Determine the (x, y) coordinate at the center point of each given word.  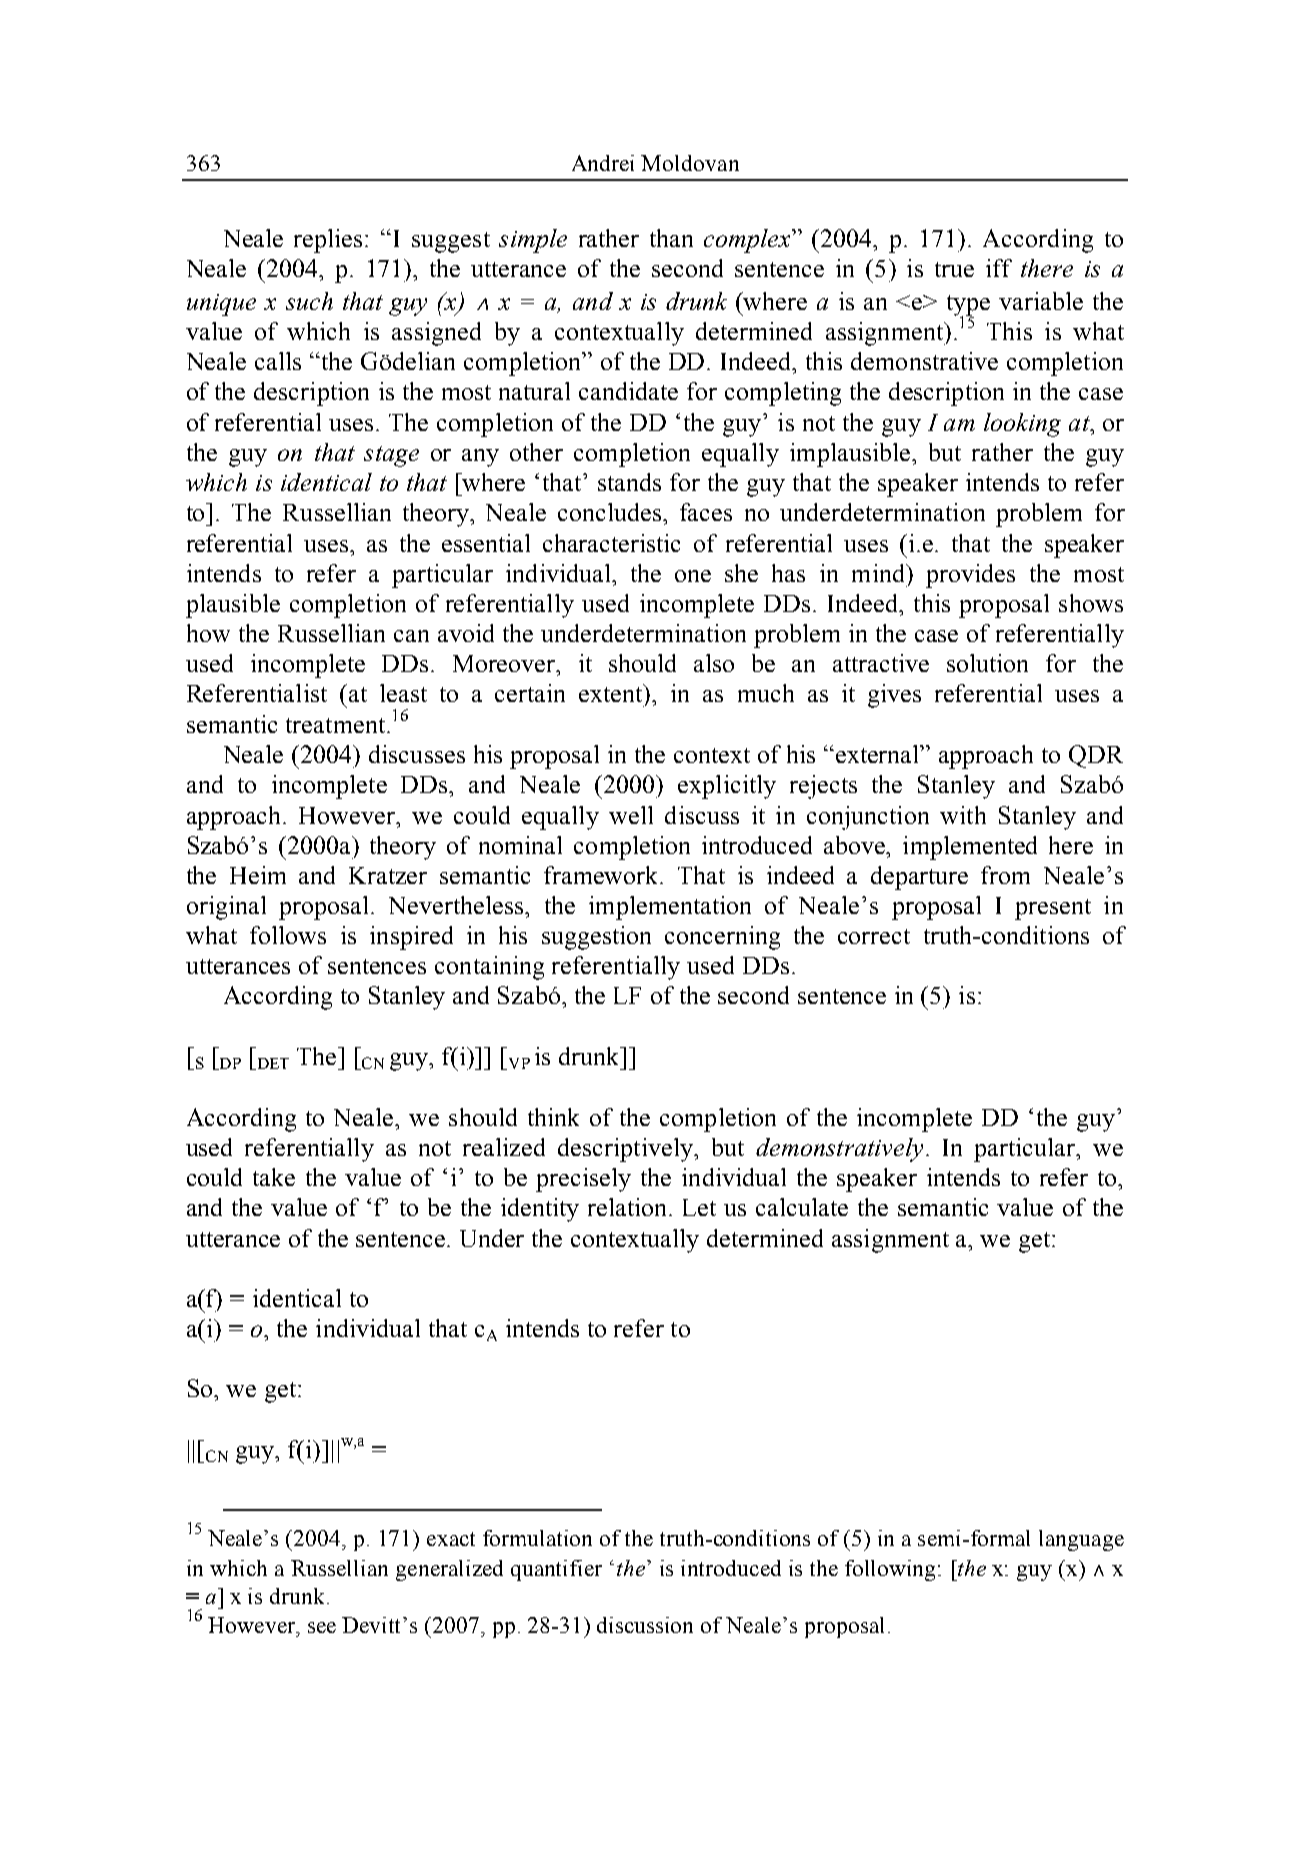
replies (328, 241)
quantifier (556, 1570)
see (322, 1627)
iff (999, 268)
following (892, 1570)
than (671, 238)
